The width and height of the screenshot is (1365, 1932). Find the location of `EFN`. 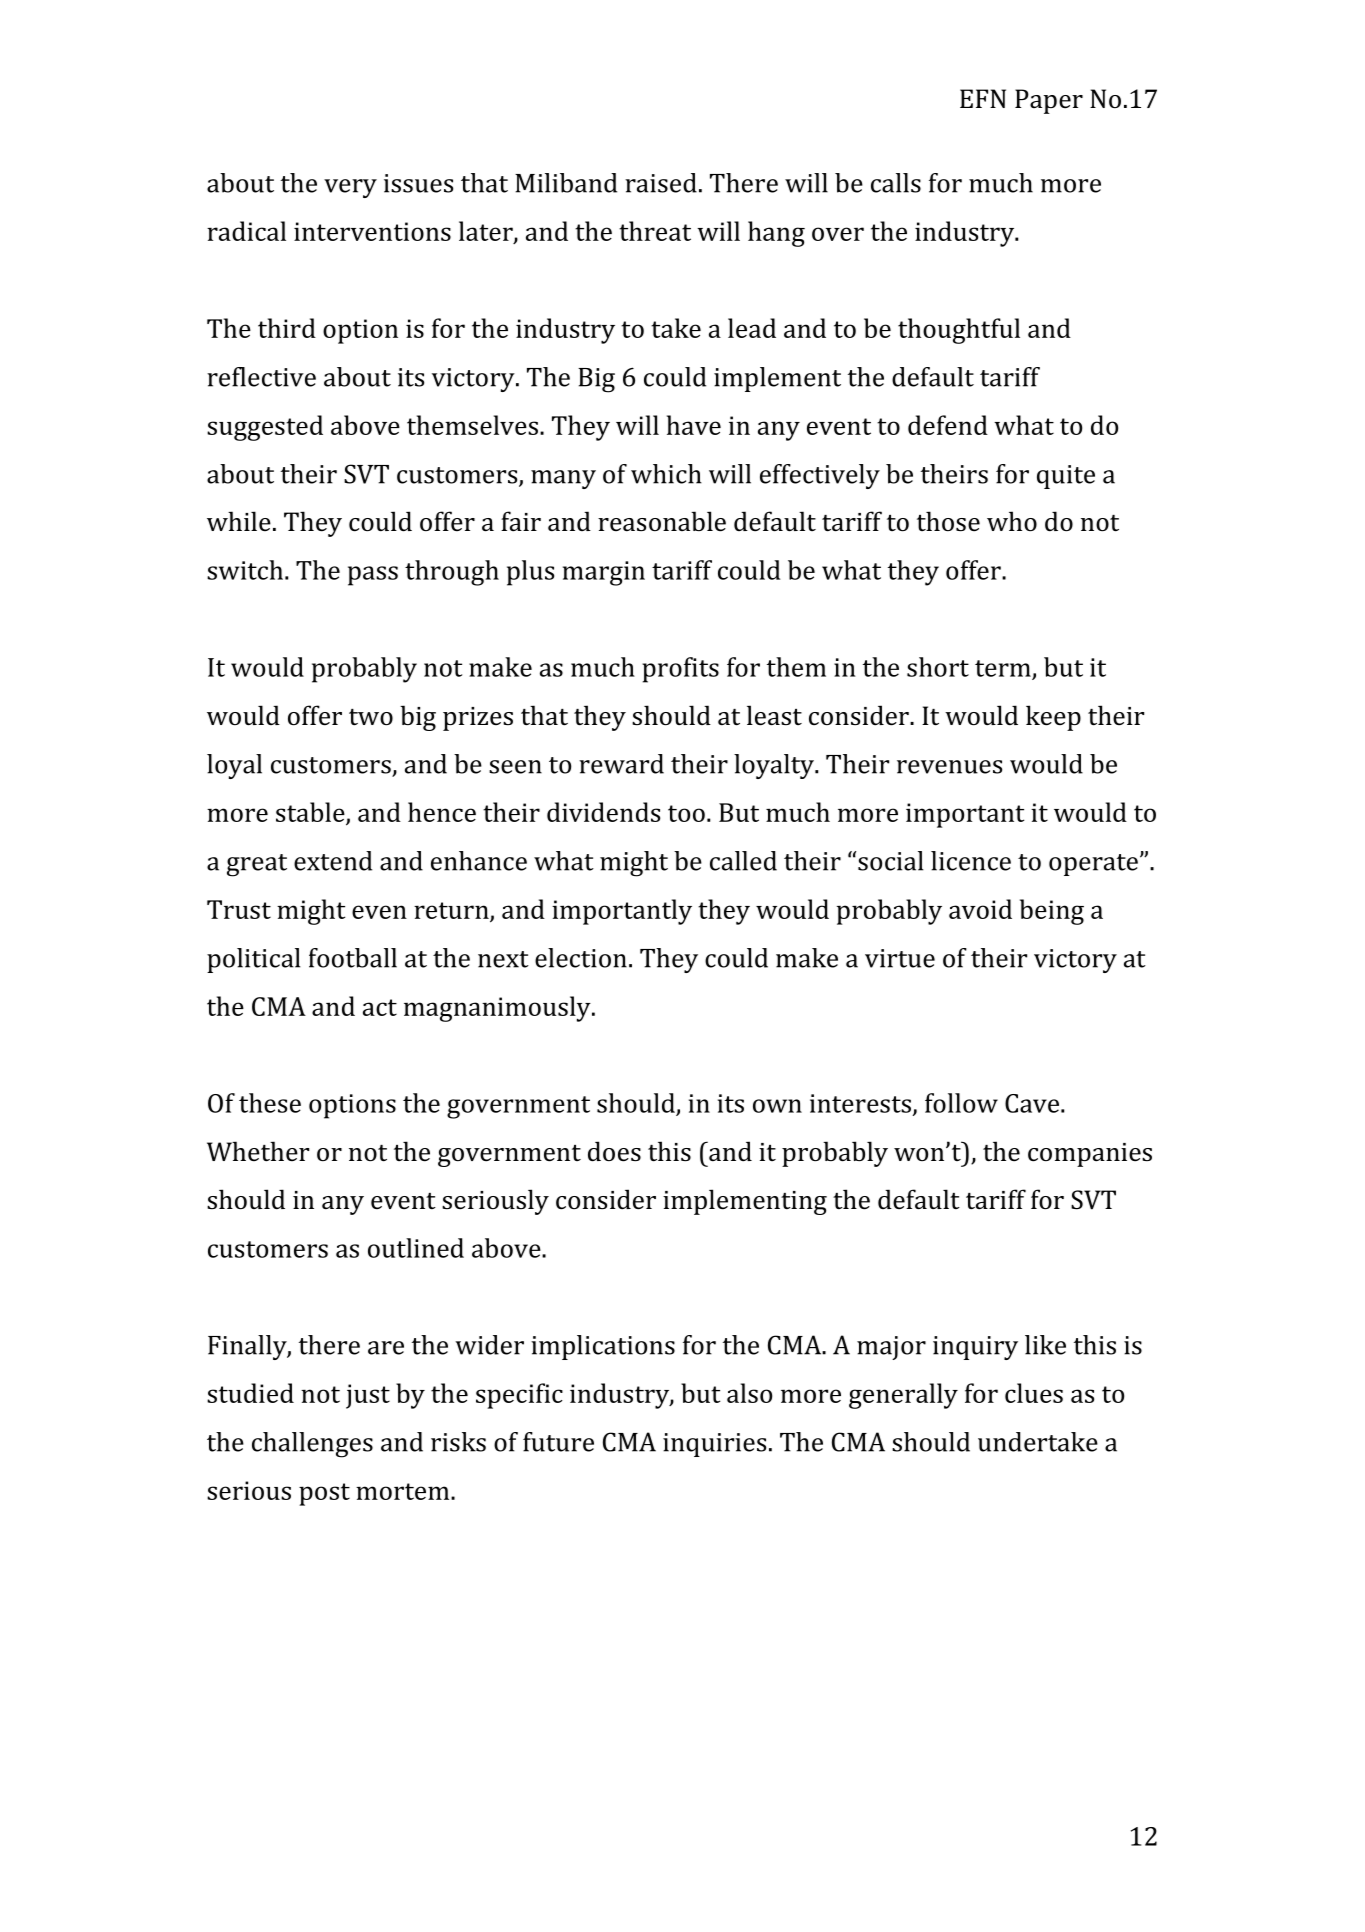

EFN is located at coordinates (983, 98).
